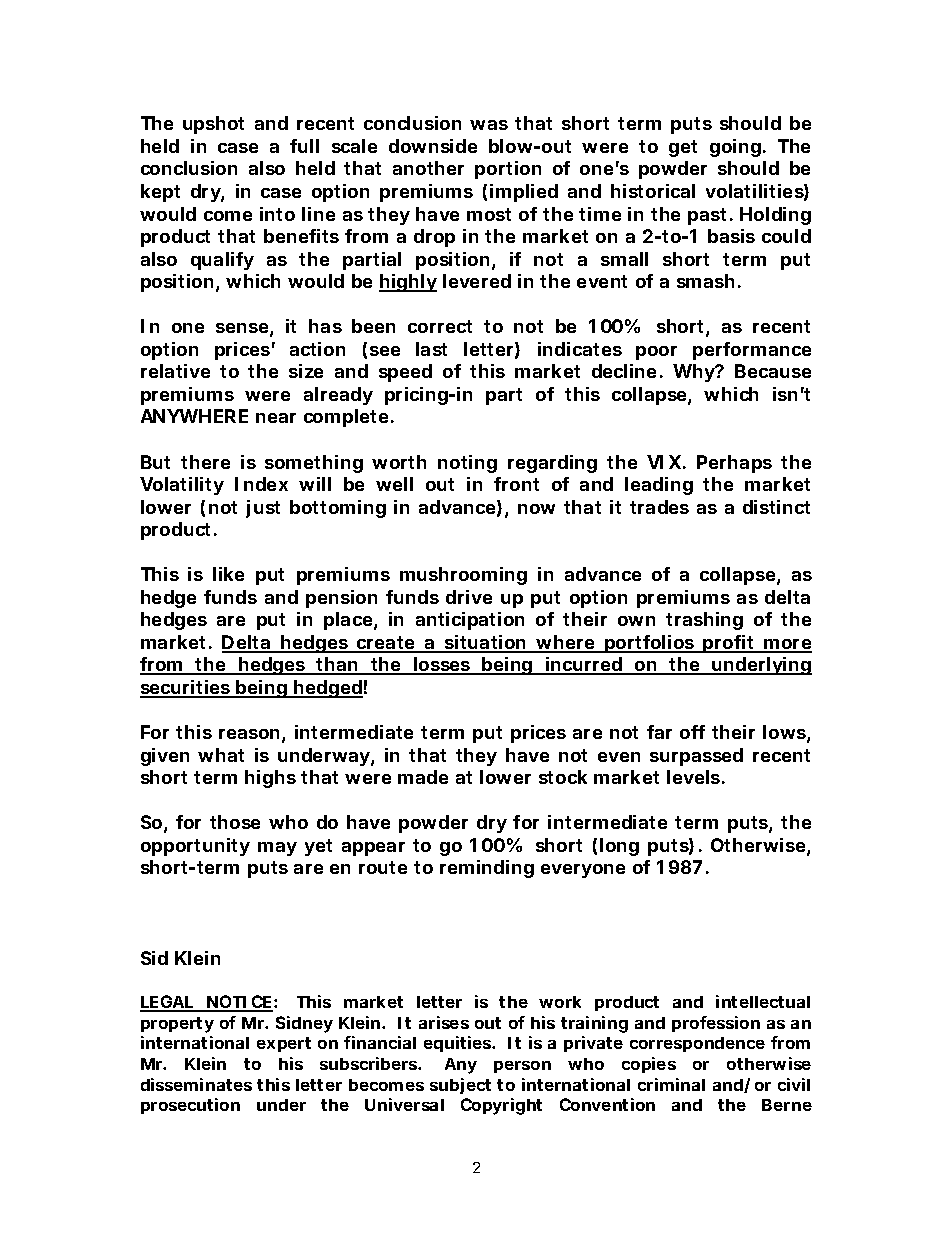  What do you see at coordinates (704, 621) in the image?
I see `trashing` at bounding box center [704, 621].
